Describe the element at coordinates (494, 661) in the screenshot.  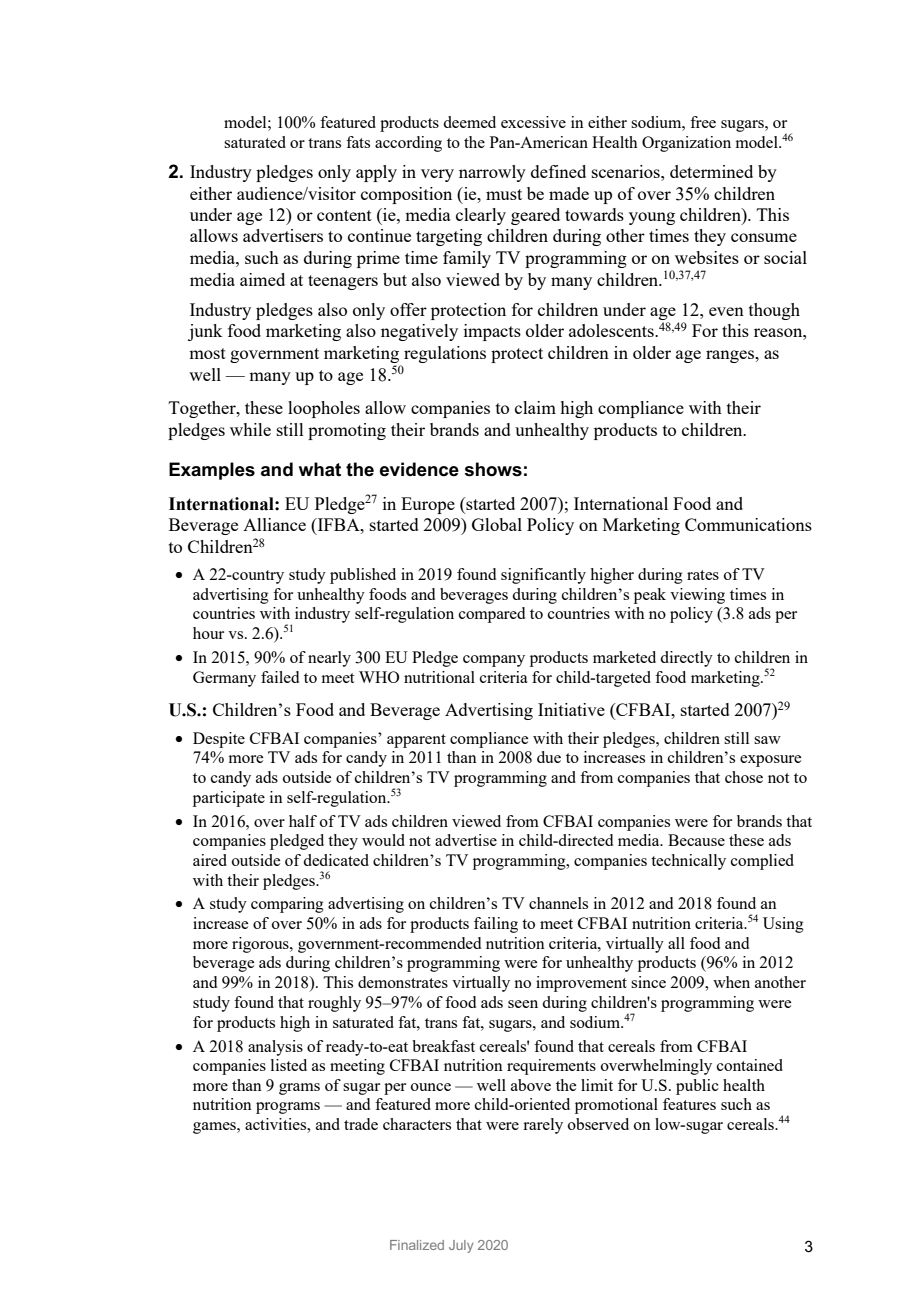
I see `company` at that location.
